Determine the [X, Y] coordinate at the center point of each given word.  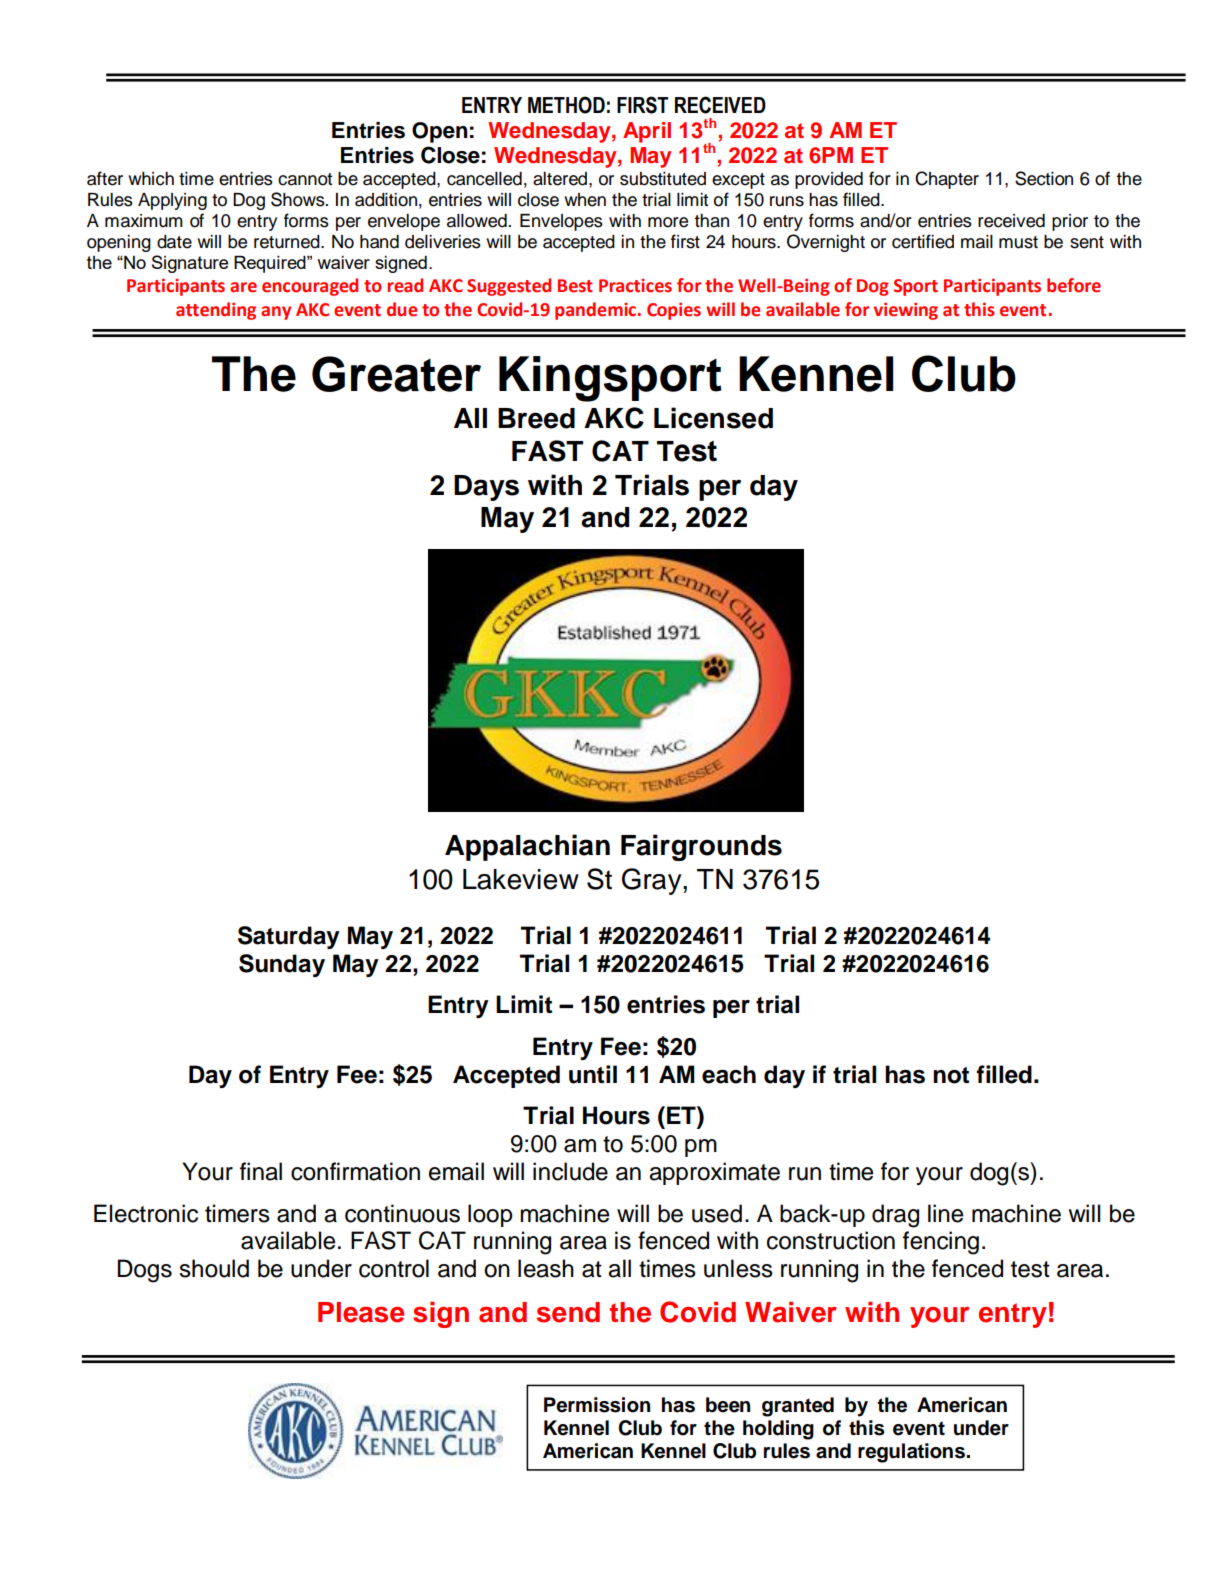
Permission [597, 1405]
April [647, 132]
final [261, 1171]
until [593, 1074]
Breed [536, 418]
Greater [396, 374]
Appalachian [527, 847]
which [151, 179]
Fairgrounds [701, 847]
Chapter [947, 180]
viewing [906, 311]
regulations [911, 1453]
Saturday [289, 937]
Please [361, 1312]
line [945, 1213]
